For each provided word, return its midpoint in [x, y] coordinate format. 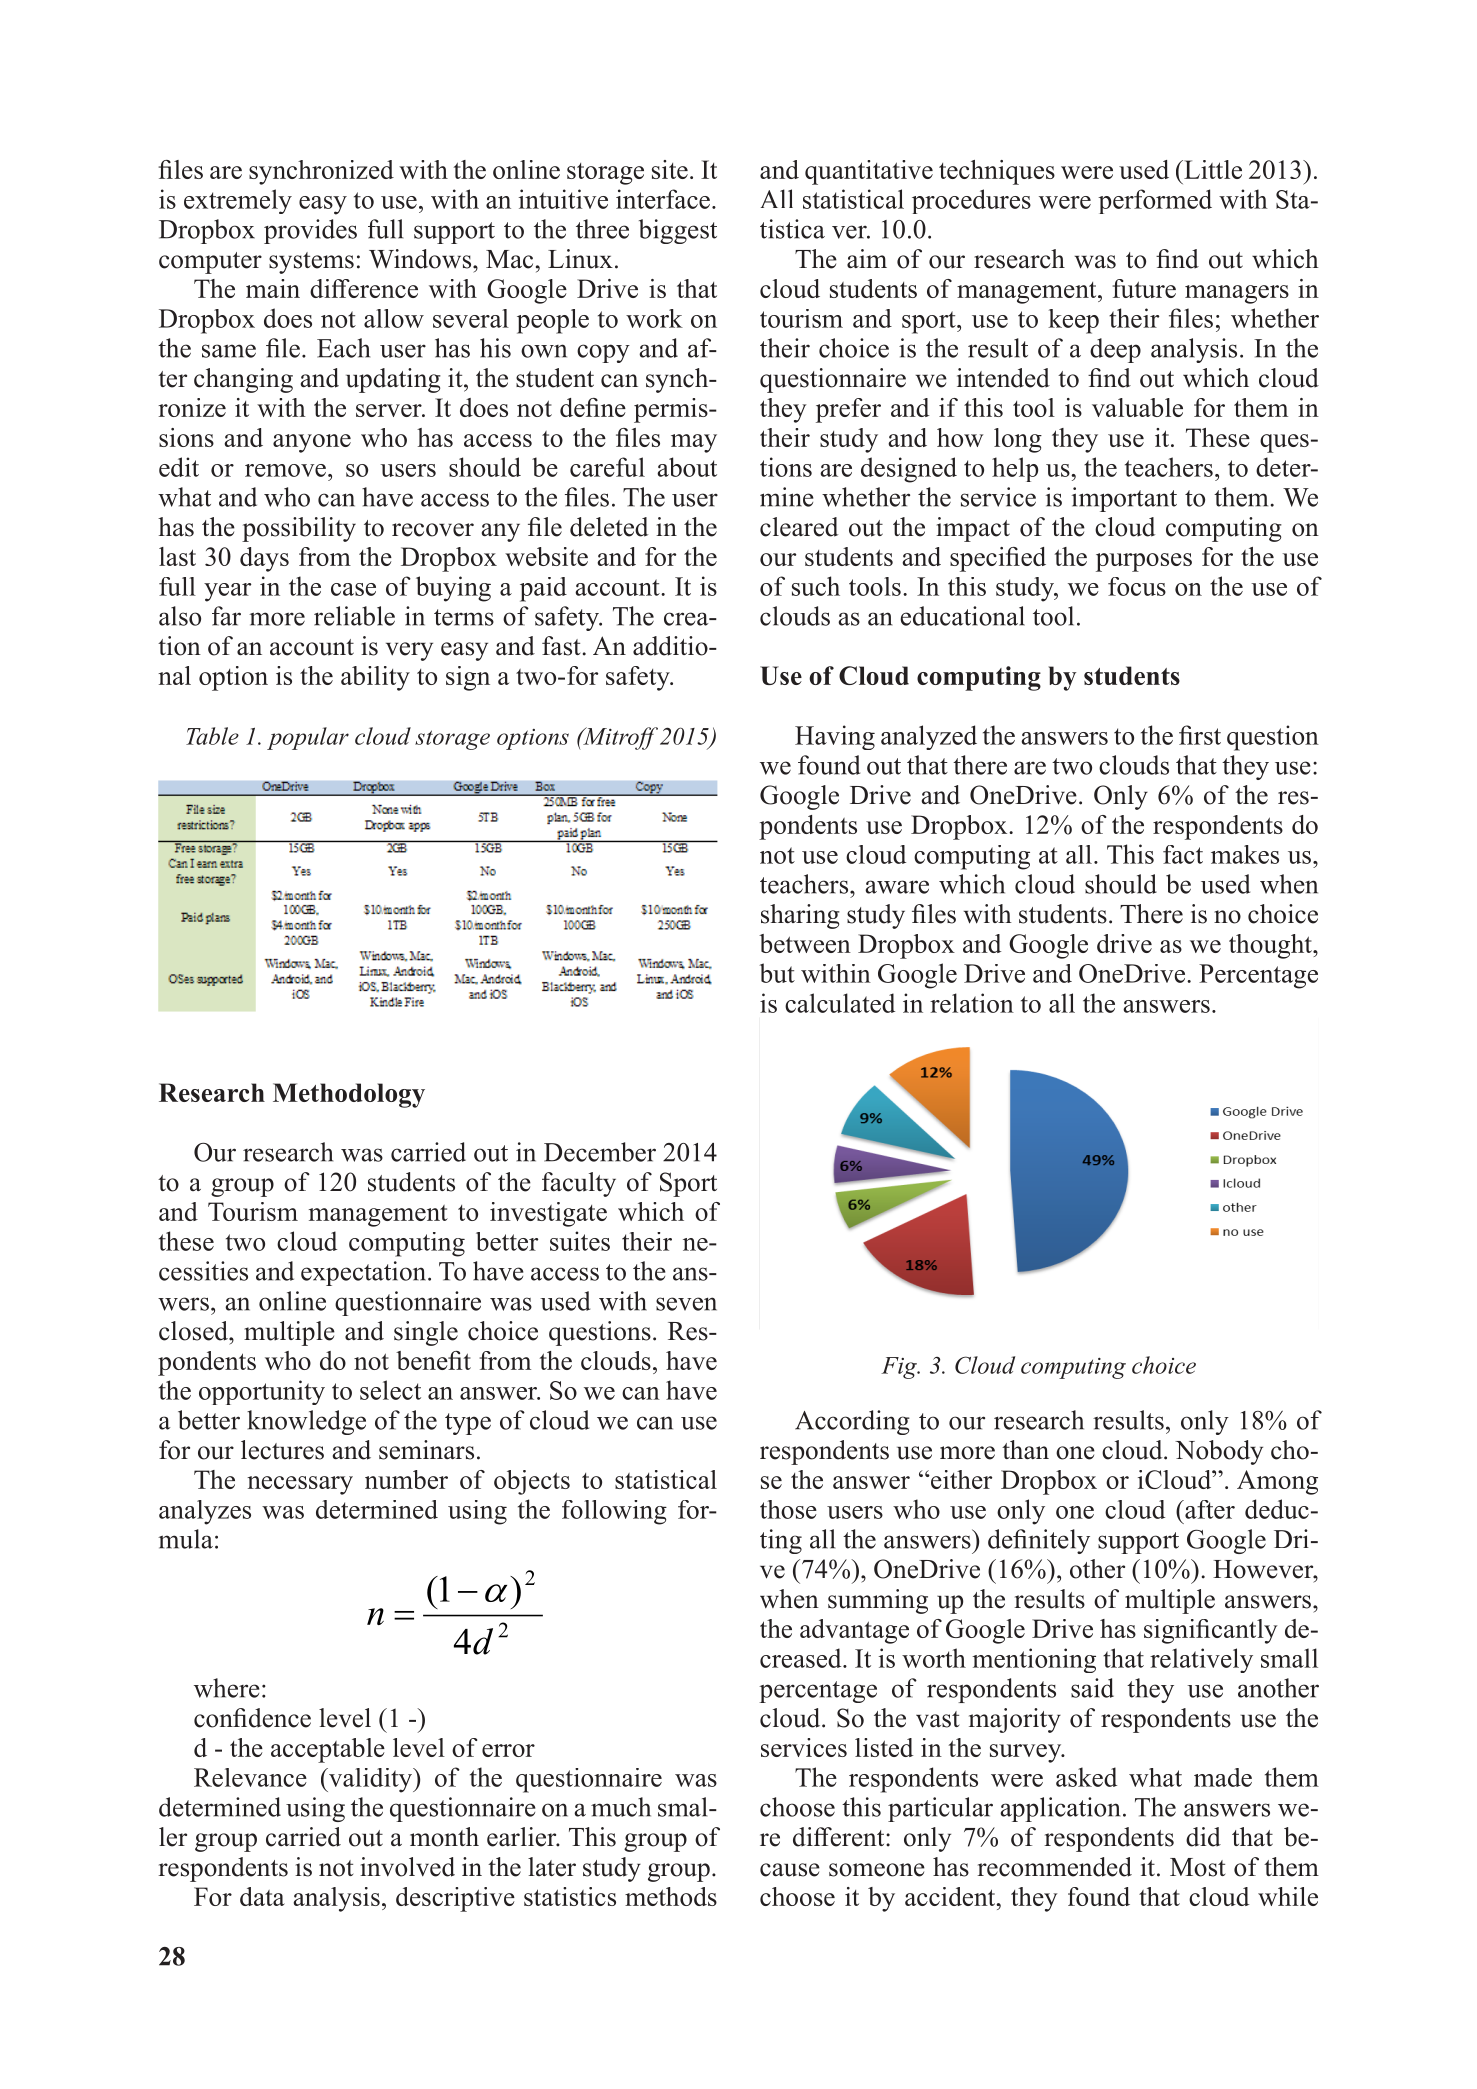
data [262, 1896]
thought [1271, 946]
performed [1155, 201]
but [777, 973]
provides [310, 231]
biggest [678, 231]
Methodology [349, 1095]
